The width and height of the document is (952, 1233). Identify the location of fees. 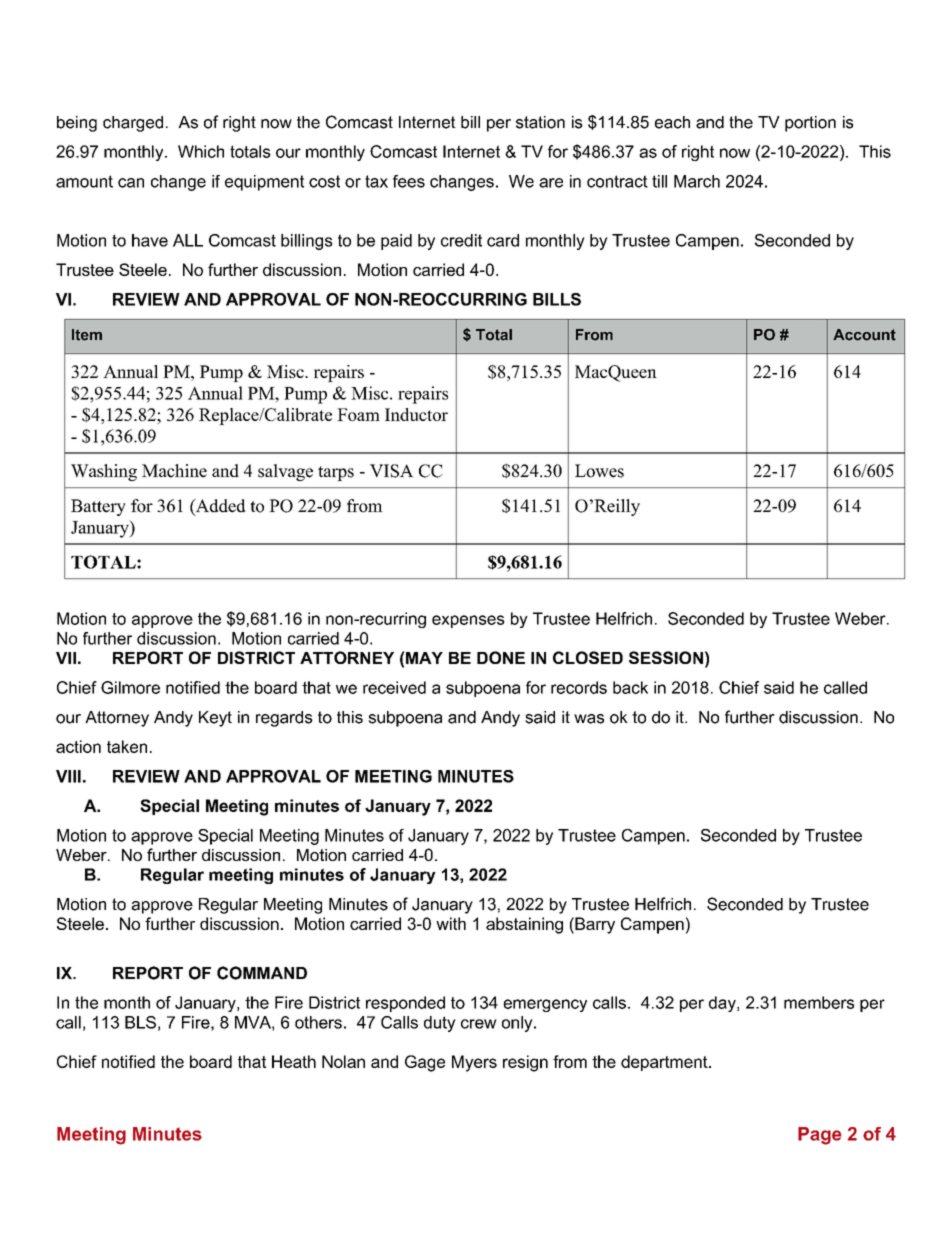
(409, 181).
